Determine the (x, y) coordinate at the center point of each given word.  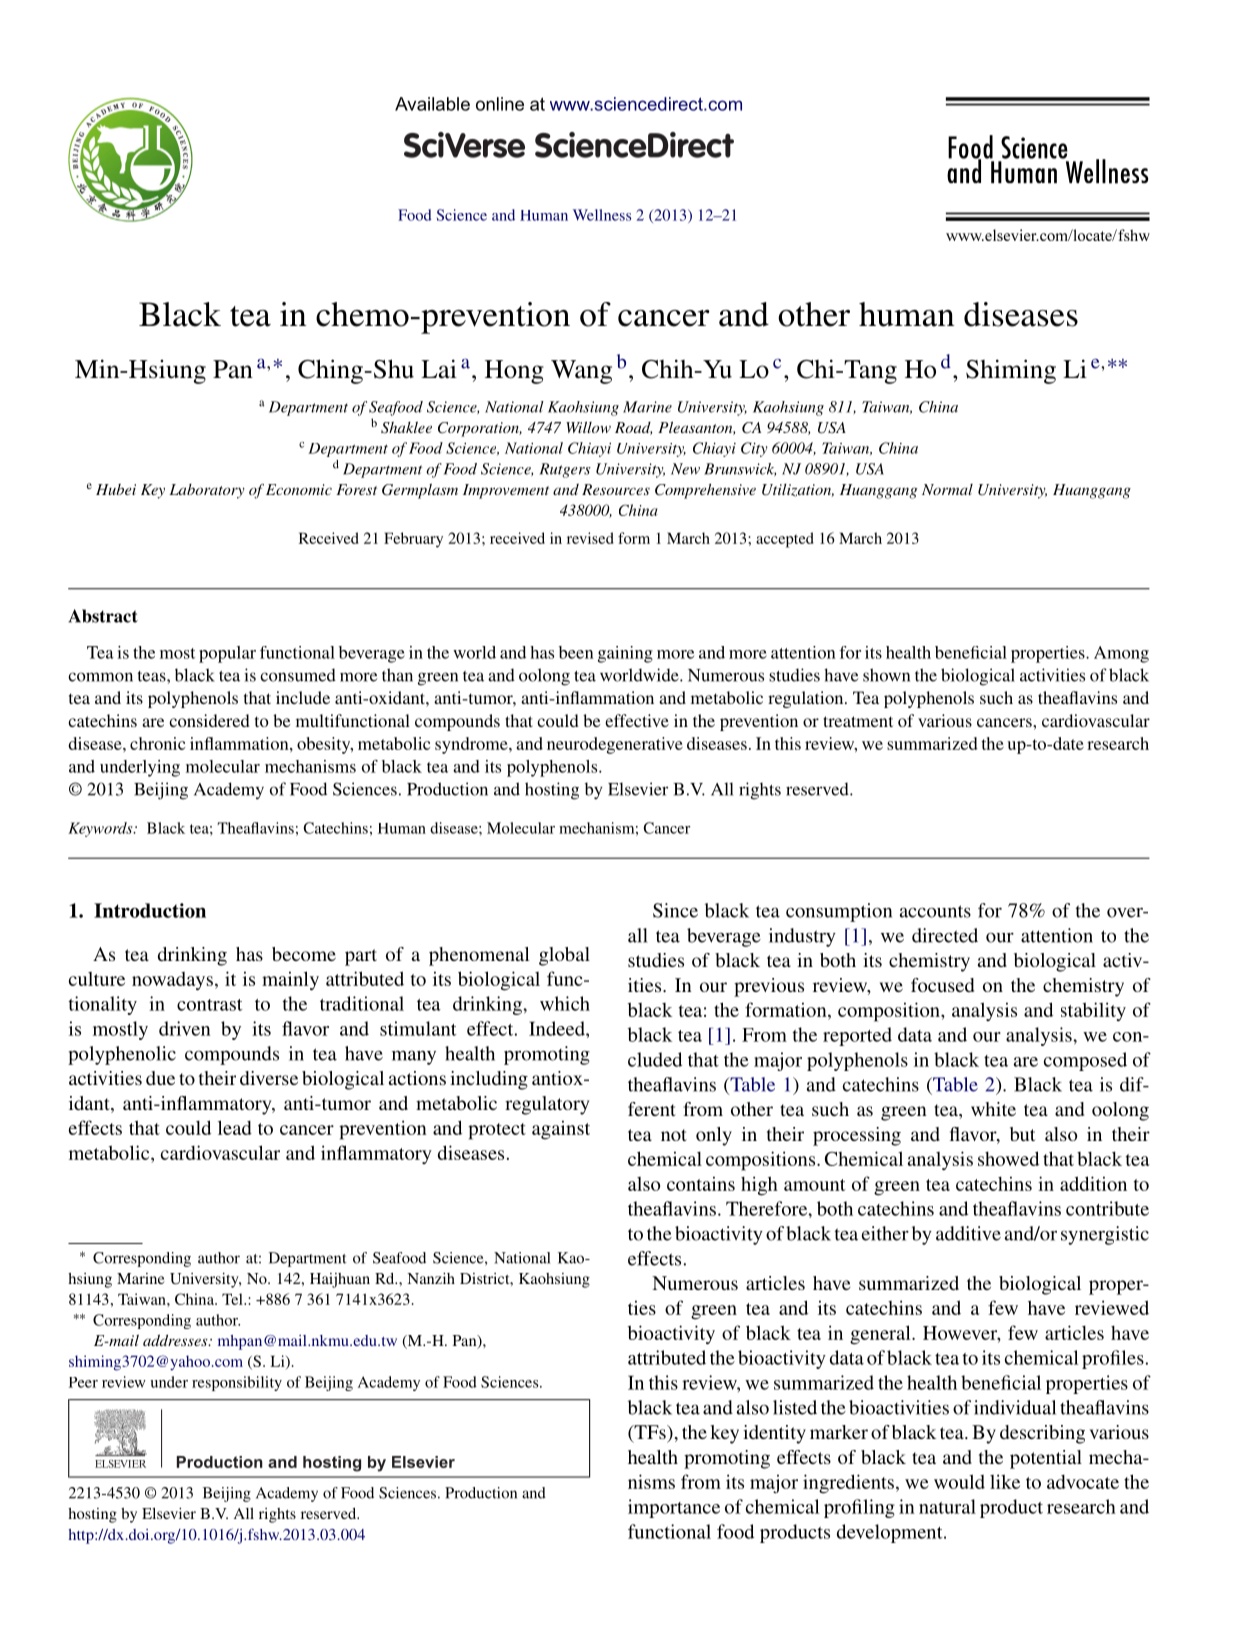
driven (185, 1028)
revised (590, 538)
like (1005, 1481)
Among (1121, 654)
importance (674, 1508)
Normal (947, 489)
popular (227, 654)
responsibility (237, 1383)
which (565, 1003)
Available (432, 104)
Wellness (602, 215)
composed (1085, 1061)
